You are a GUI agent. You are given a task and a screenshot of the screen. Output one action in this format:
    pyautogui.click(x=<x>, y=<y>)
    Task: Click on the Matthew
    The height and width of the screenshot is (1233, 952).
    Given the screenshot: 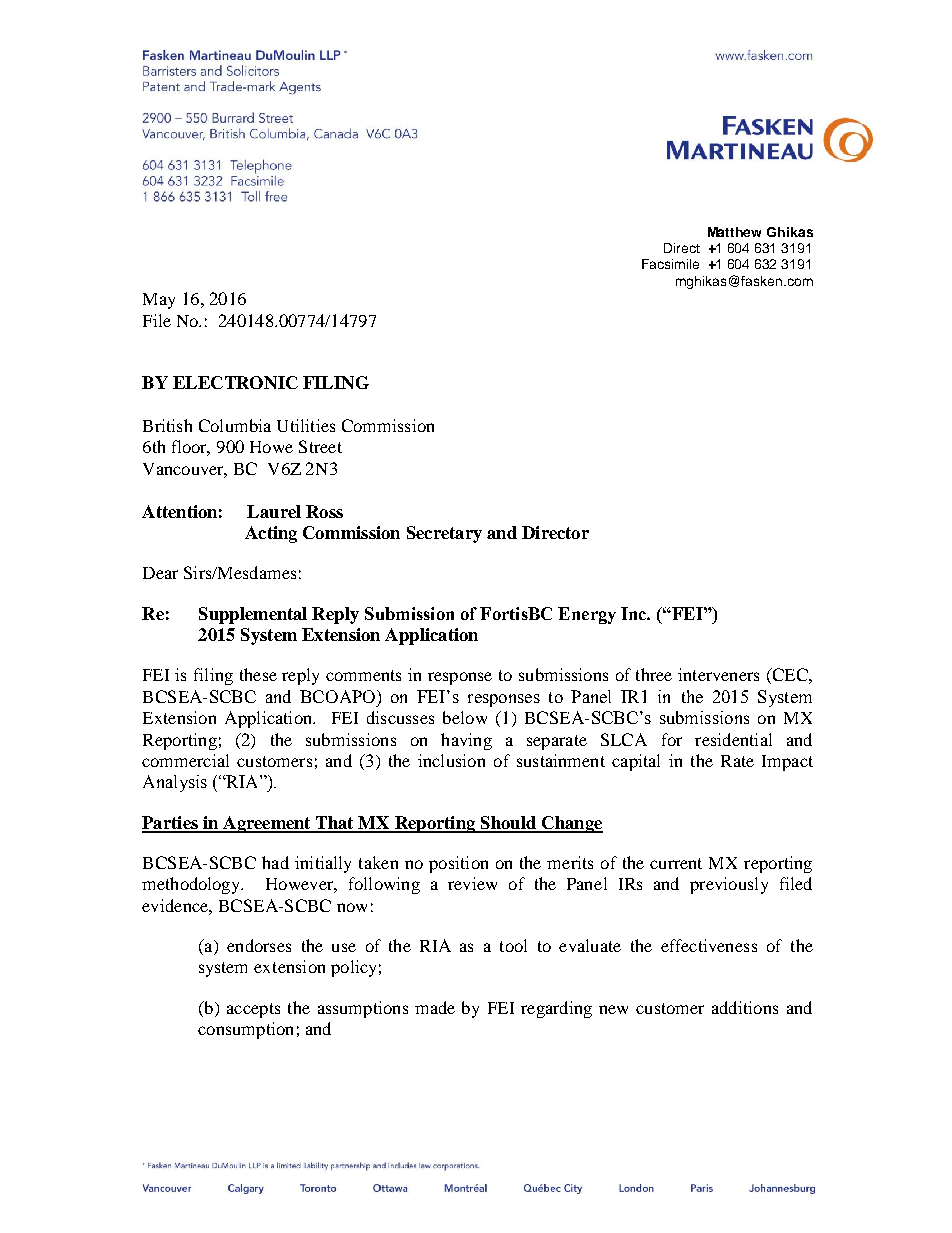 What is the action you would take?
    pyautogui.click(x=734, y=232)
